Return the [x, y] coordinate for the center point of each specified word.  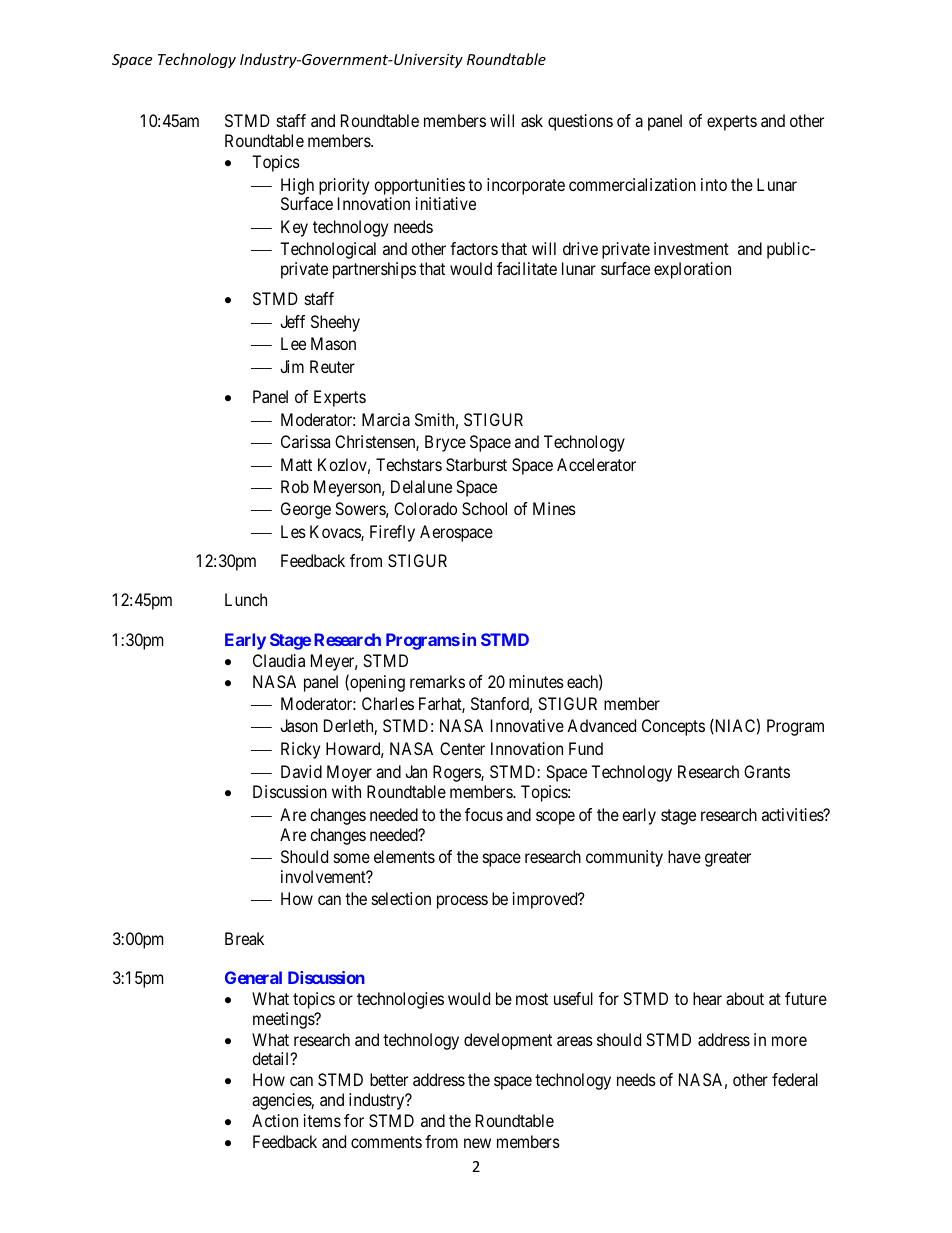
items [322, 1120]
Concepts [673, 727]
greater [728, 859]
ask [532, 120]
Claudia [279, 660]
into [714, 184]
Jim [292, 366]
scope [555, 818]
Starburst [476, 464]
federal [795, 1079]
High [297, 186]
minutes [536, 681]
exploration [692, 270]
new [477, 1143]
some [352, 858]
